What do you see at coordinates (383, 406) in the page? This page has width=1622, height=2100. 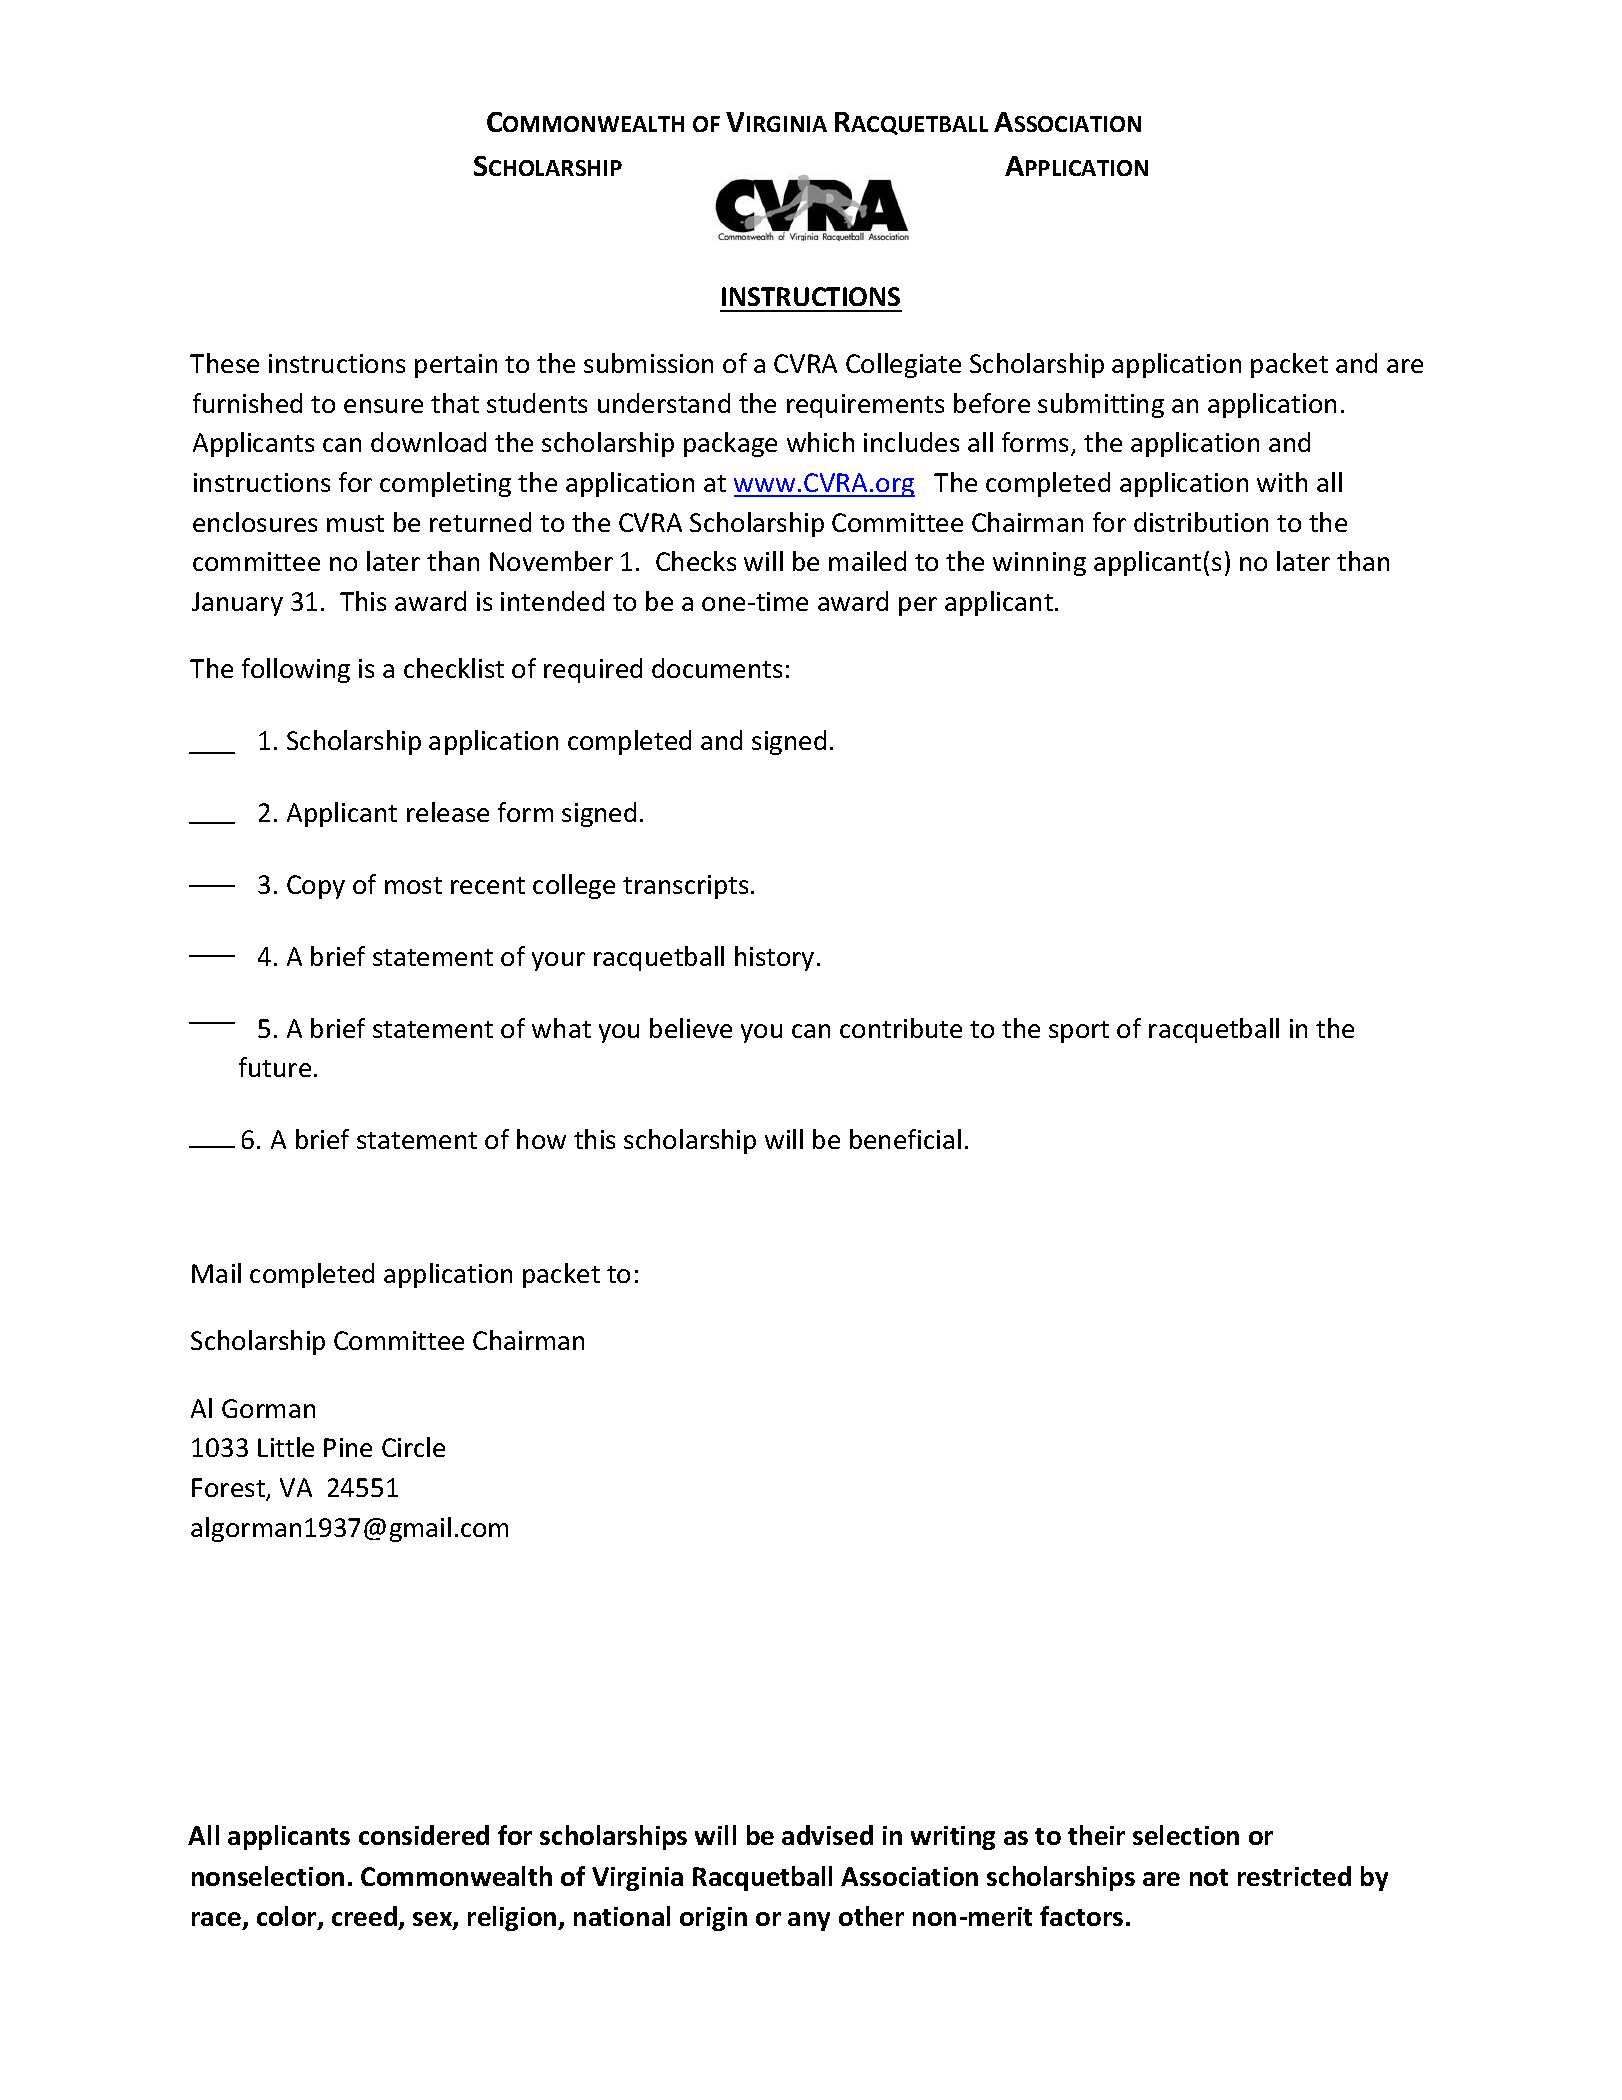 I see `ensure` at bounding box center [383, 406].
